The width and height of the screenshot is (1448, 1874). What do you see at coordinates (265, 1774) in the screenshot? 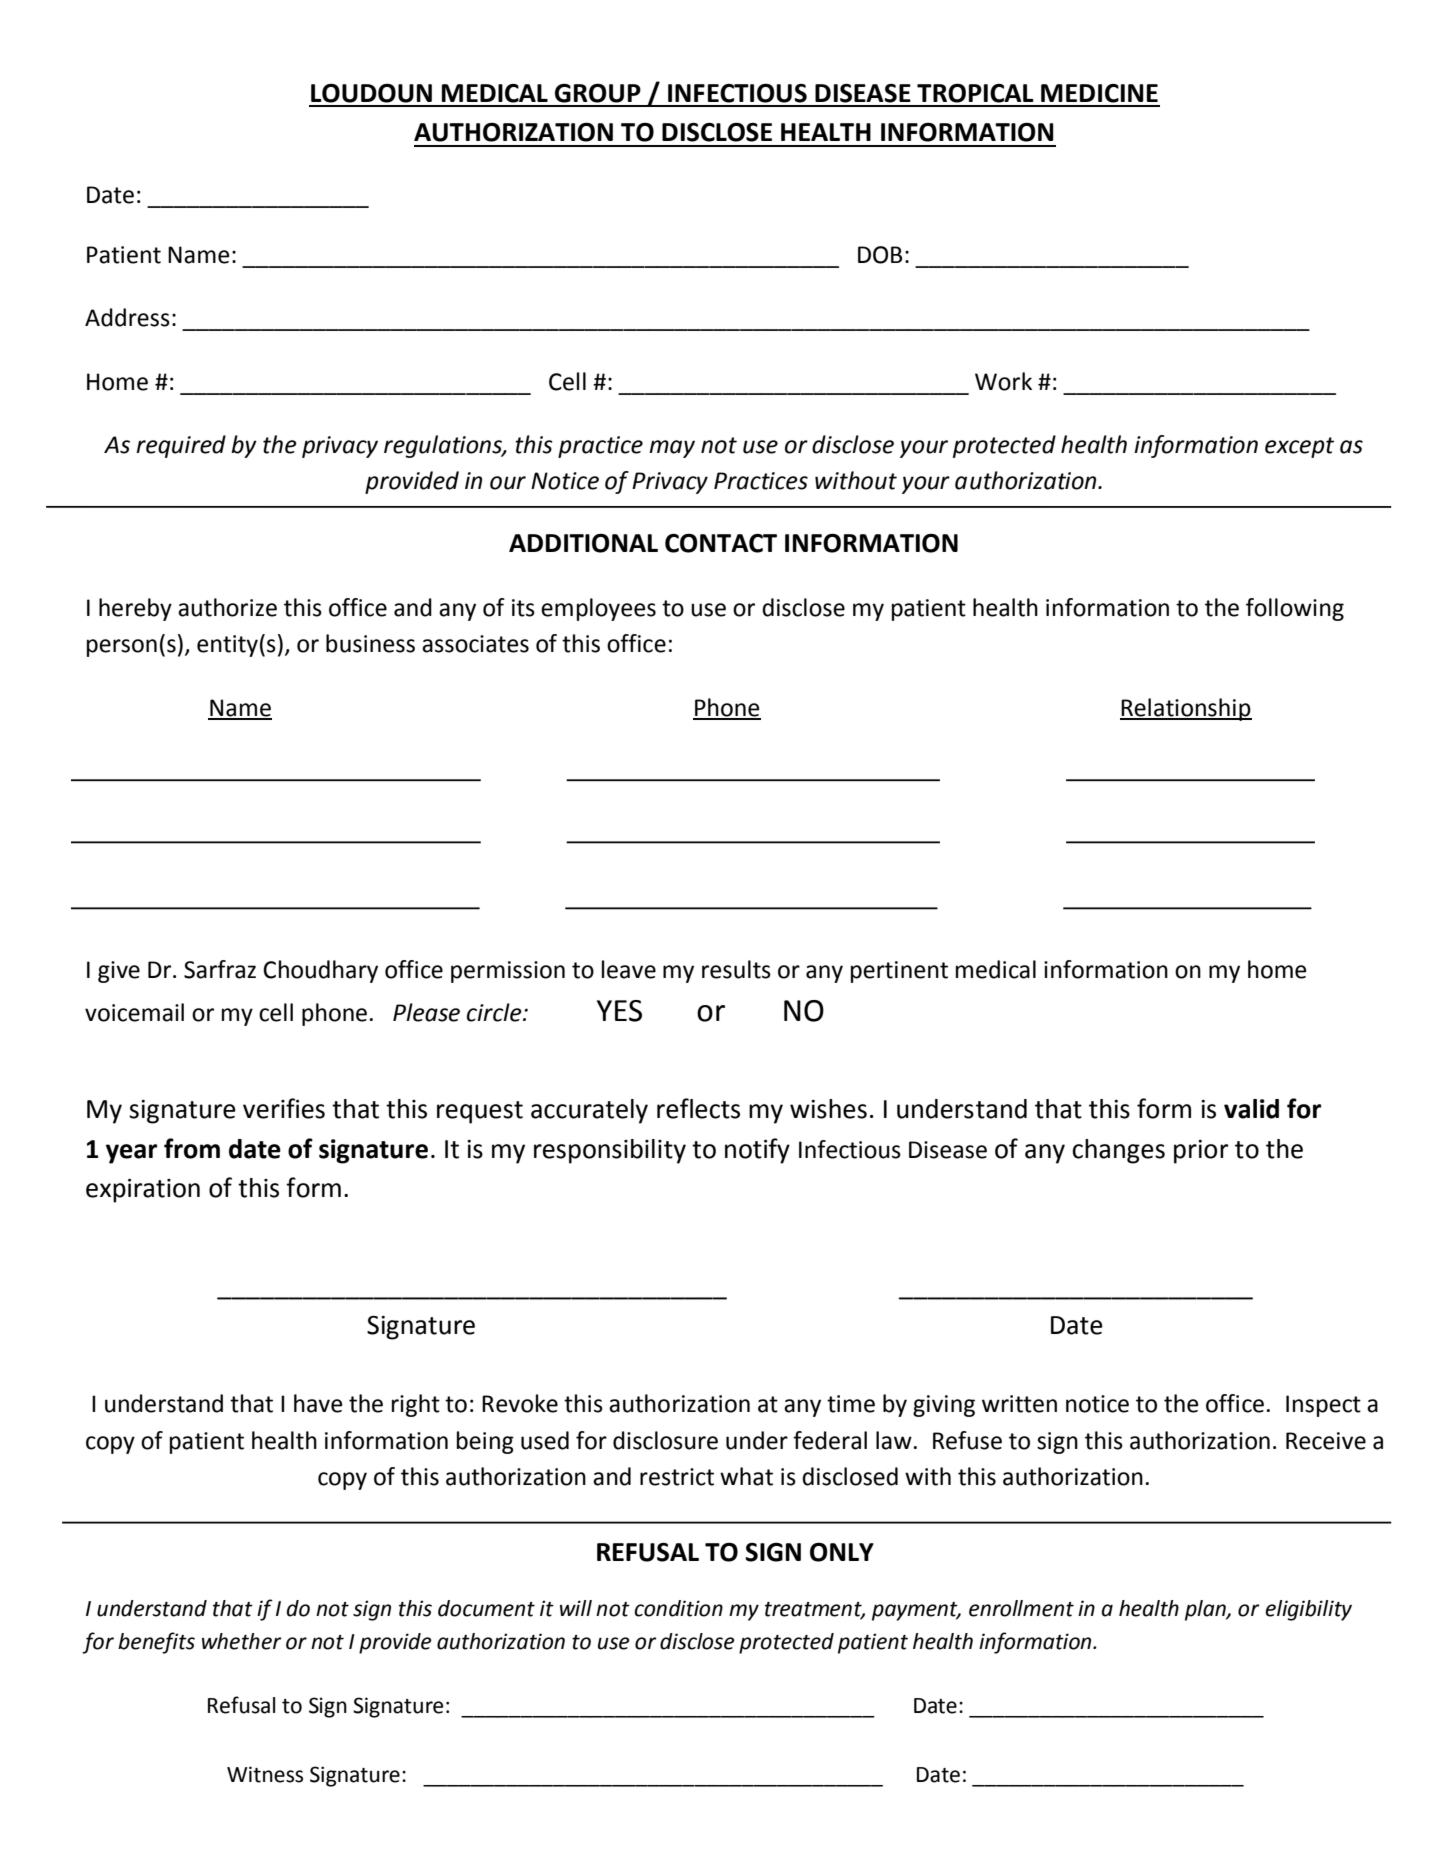
I see `Witness` at bounding box center [265, 1774].
